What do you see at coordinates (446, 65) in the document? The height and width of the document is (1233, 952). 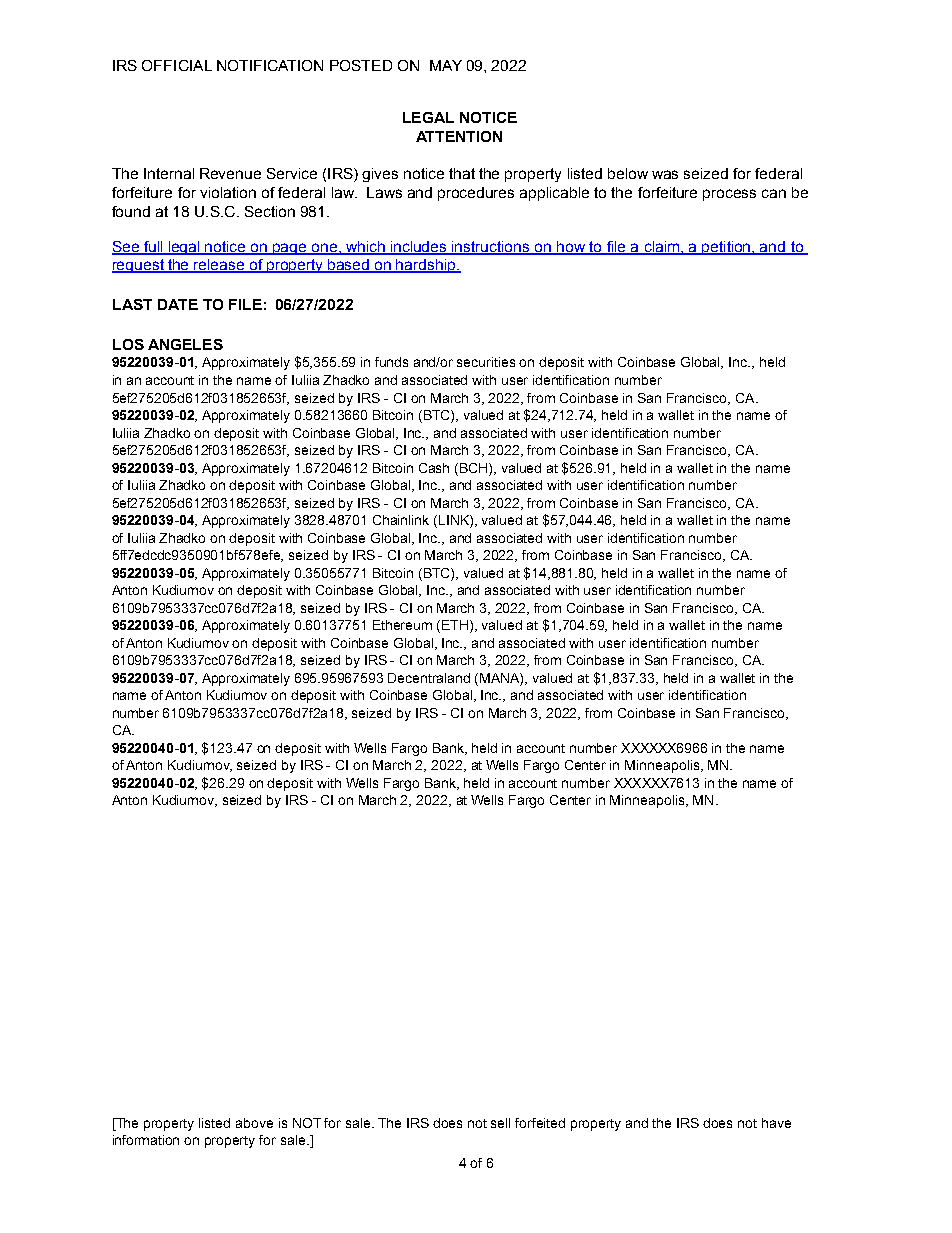 I see `MAY` at bounding box center [446, 65].
